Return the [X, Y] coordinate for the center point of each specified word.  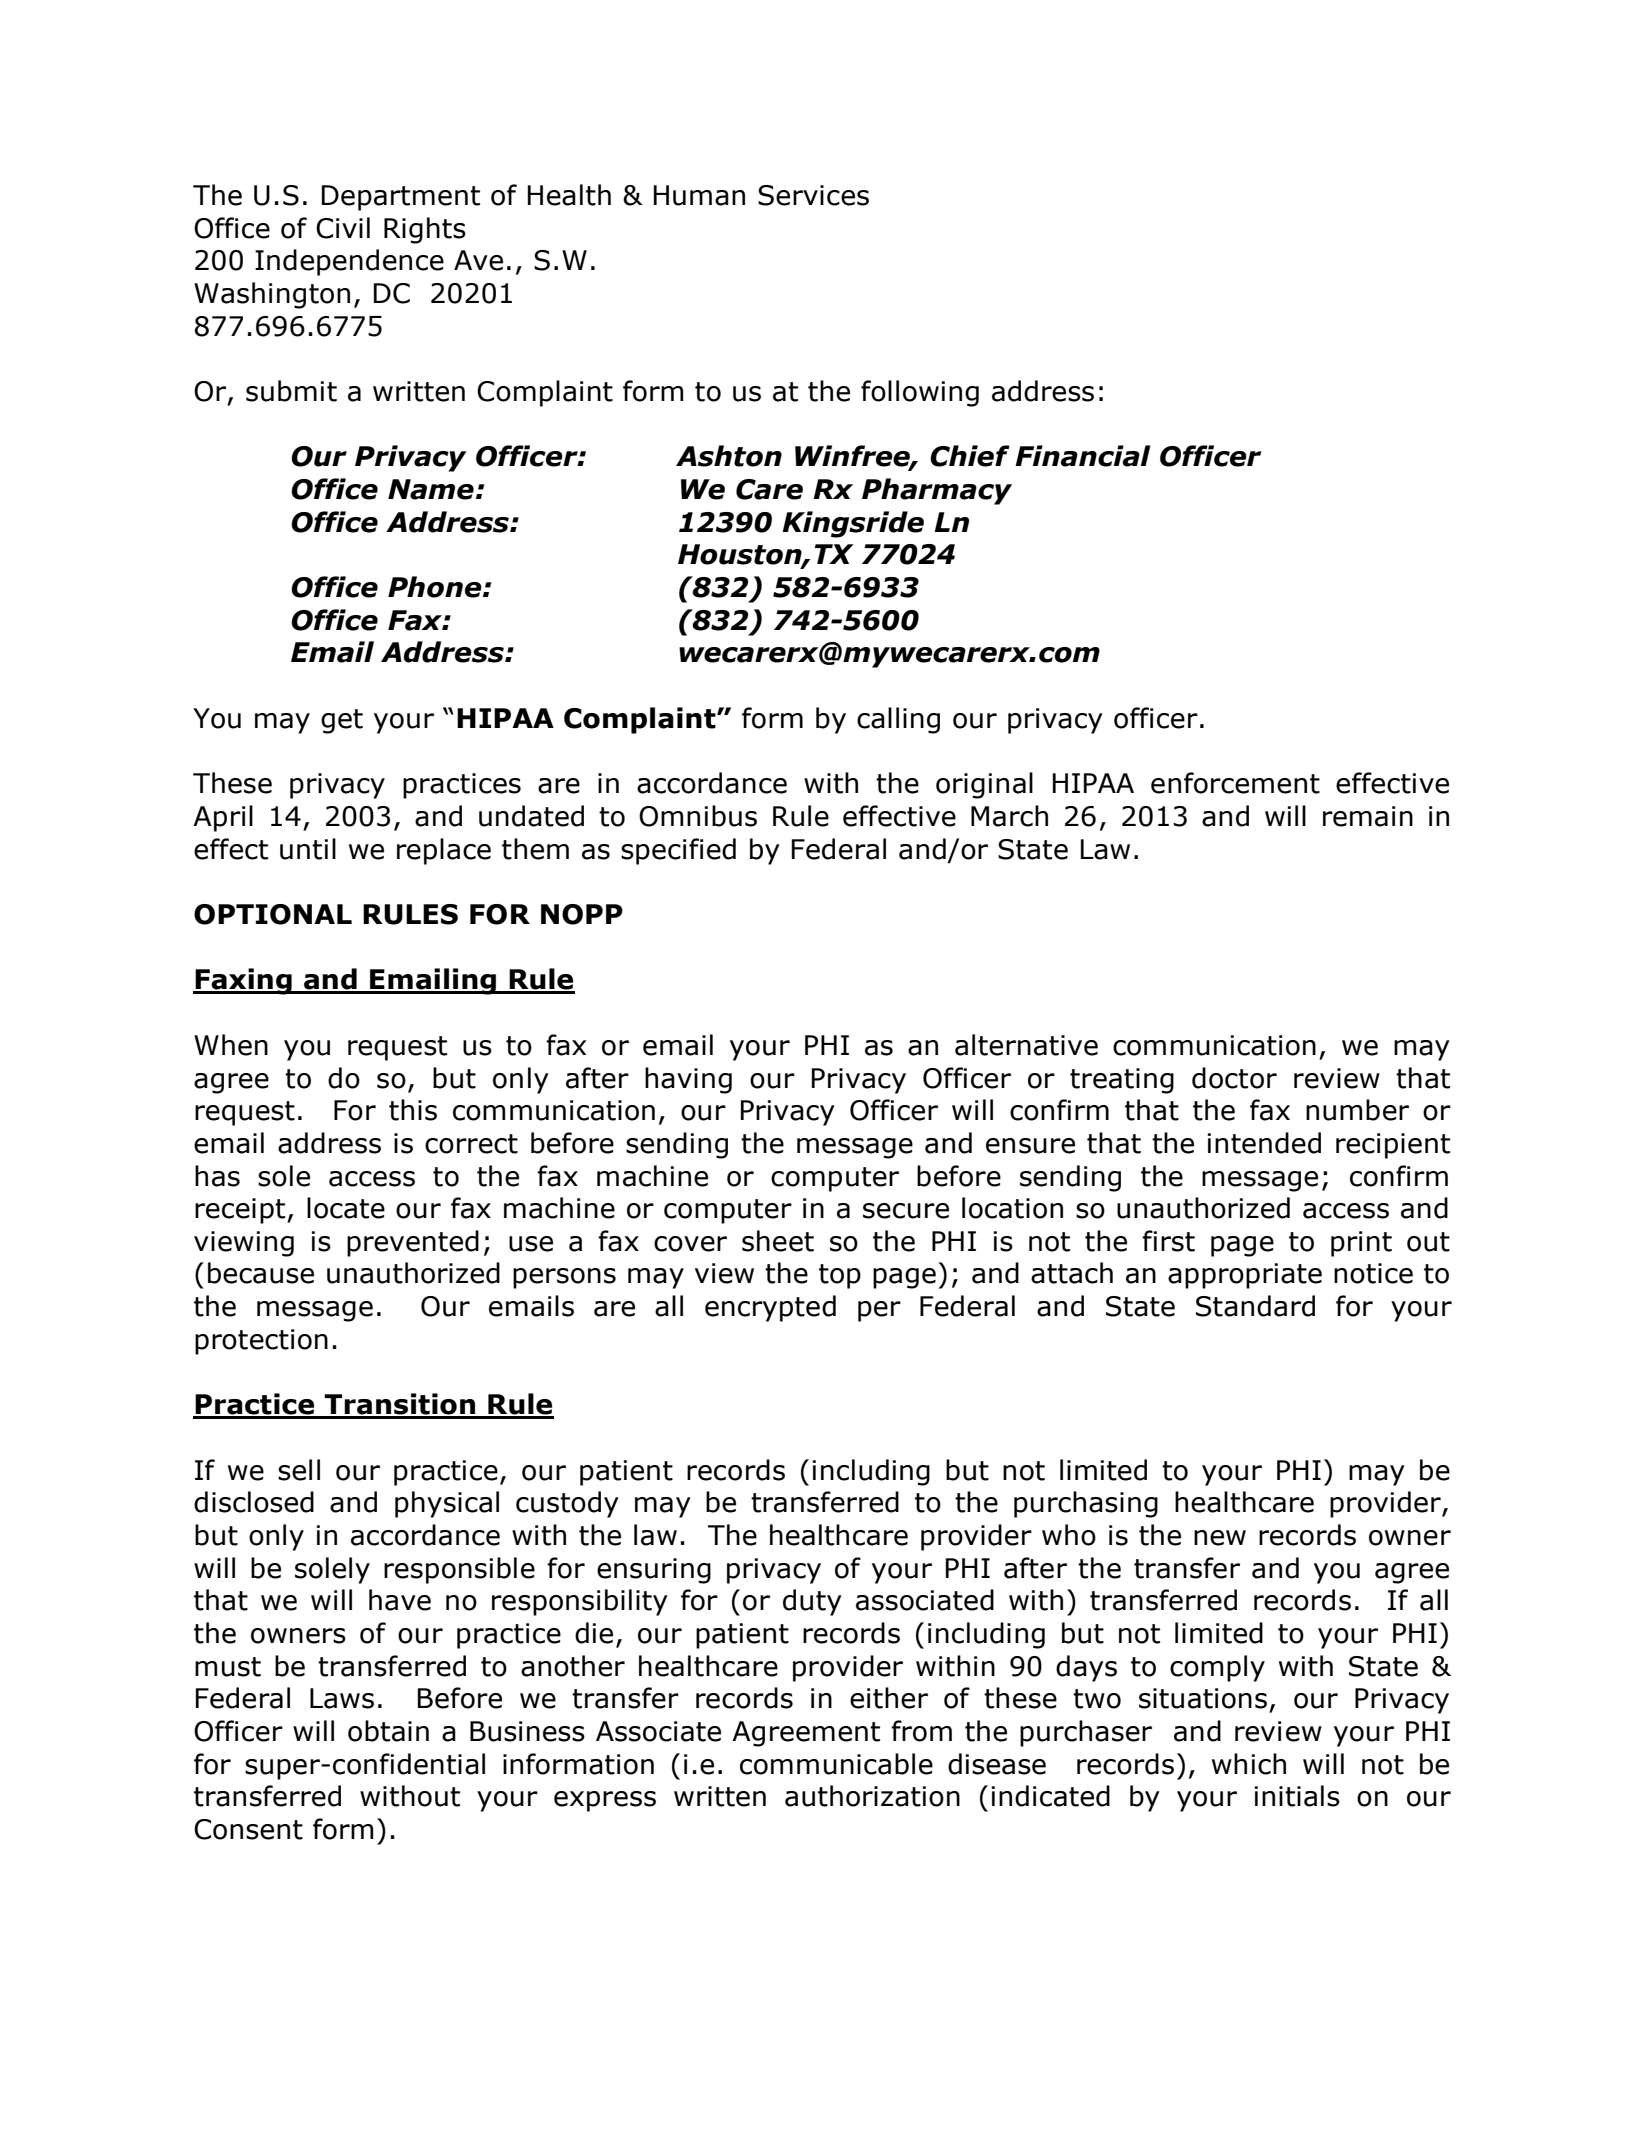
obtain [388, 1731]
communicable [836, 1764]
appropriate [1245, 1276]
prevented [413, 1243]
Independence [349, 262]
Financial [1082, 456]
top [840, 1276]
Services [813, 195]
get [342, 721]
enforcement [1235, 783]
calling [898, 720]
